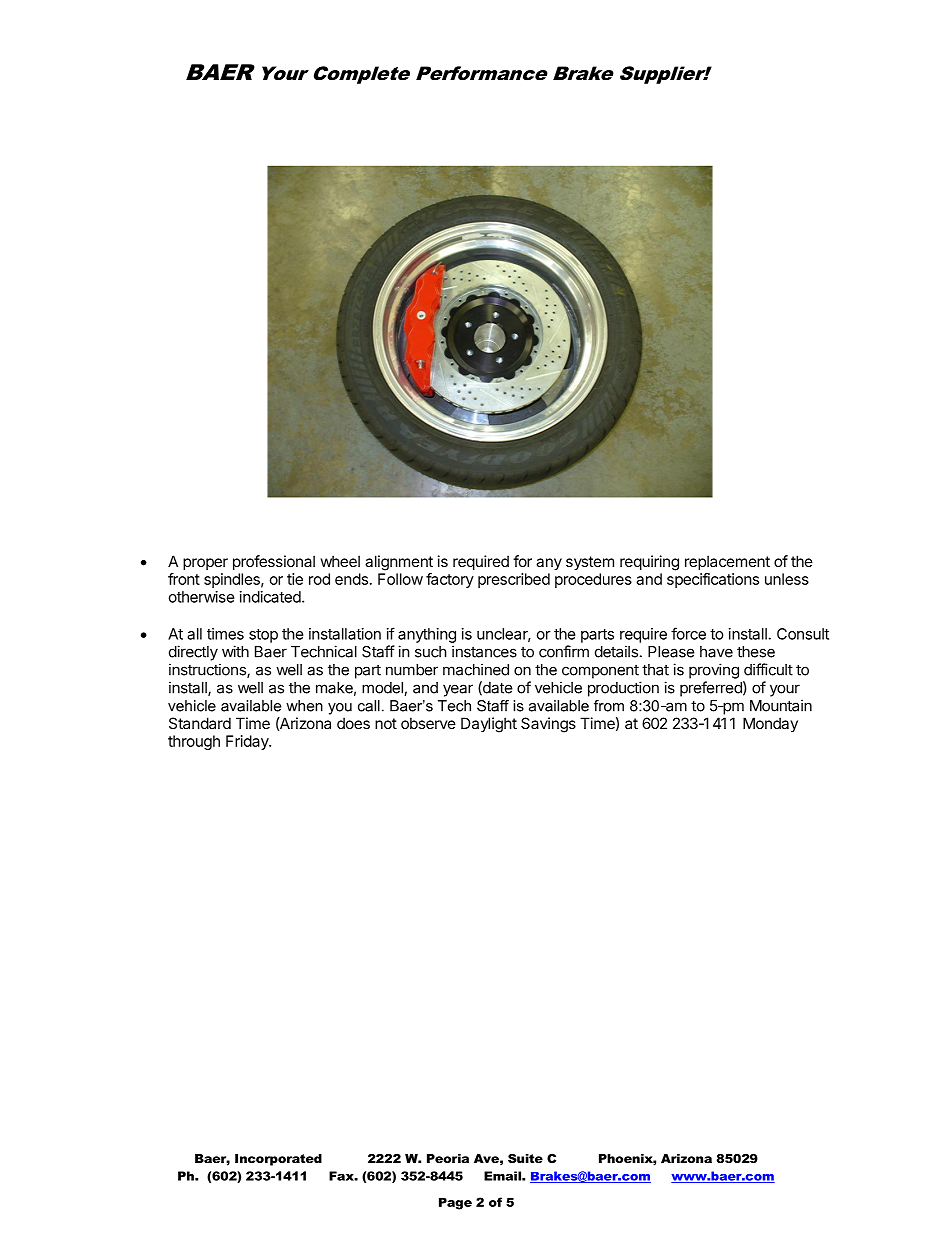 The width and height of the document is (952, 1233). What do you see at coordinates (455, 1203) in the document?
I see `Page` at bounding box center [455, 1203].
